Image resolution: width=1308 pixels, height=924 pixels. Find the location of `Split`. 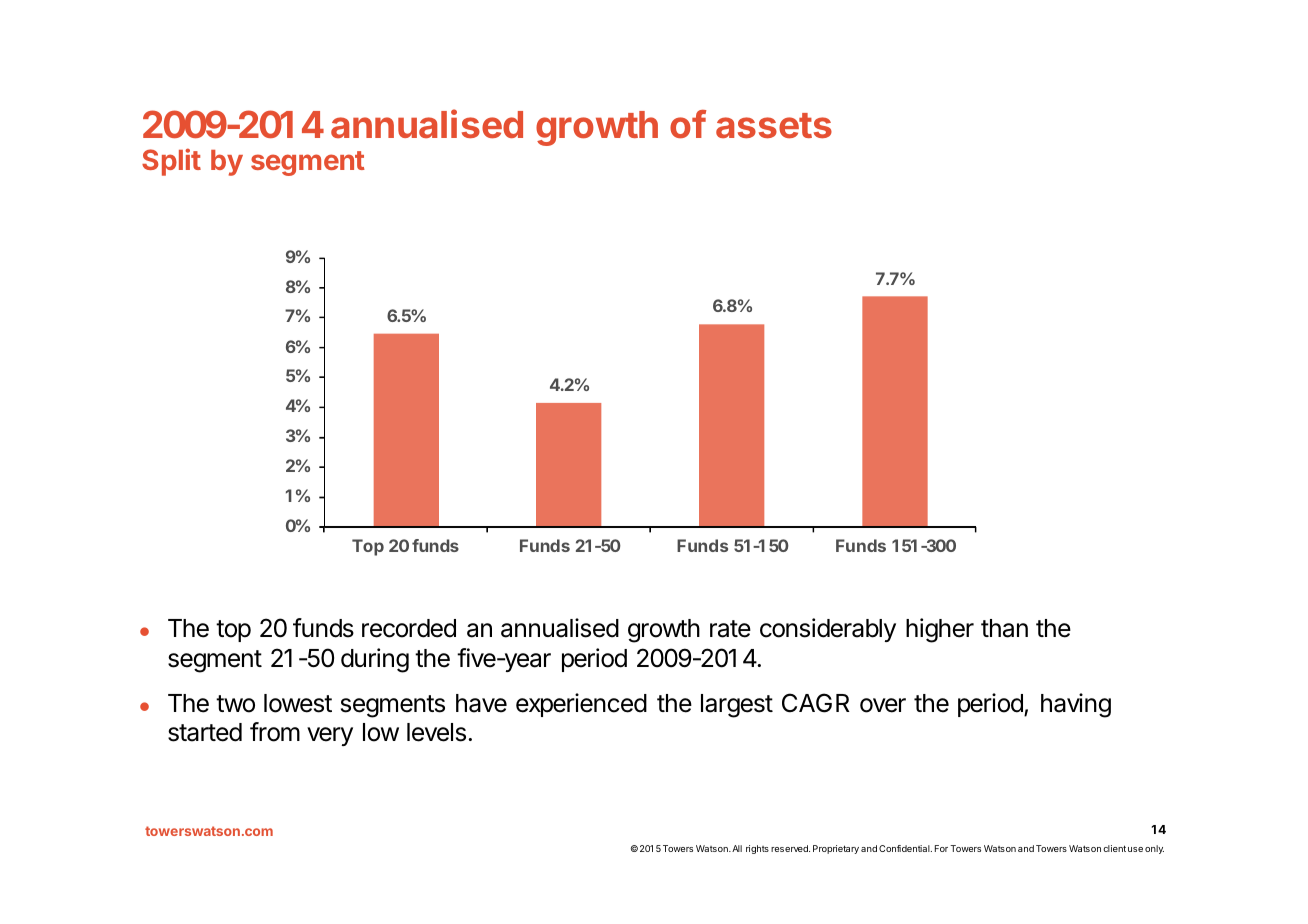

Split is located at coordinates (171, 162).
